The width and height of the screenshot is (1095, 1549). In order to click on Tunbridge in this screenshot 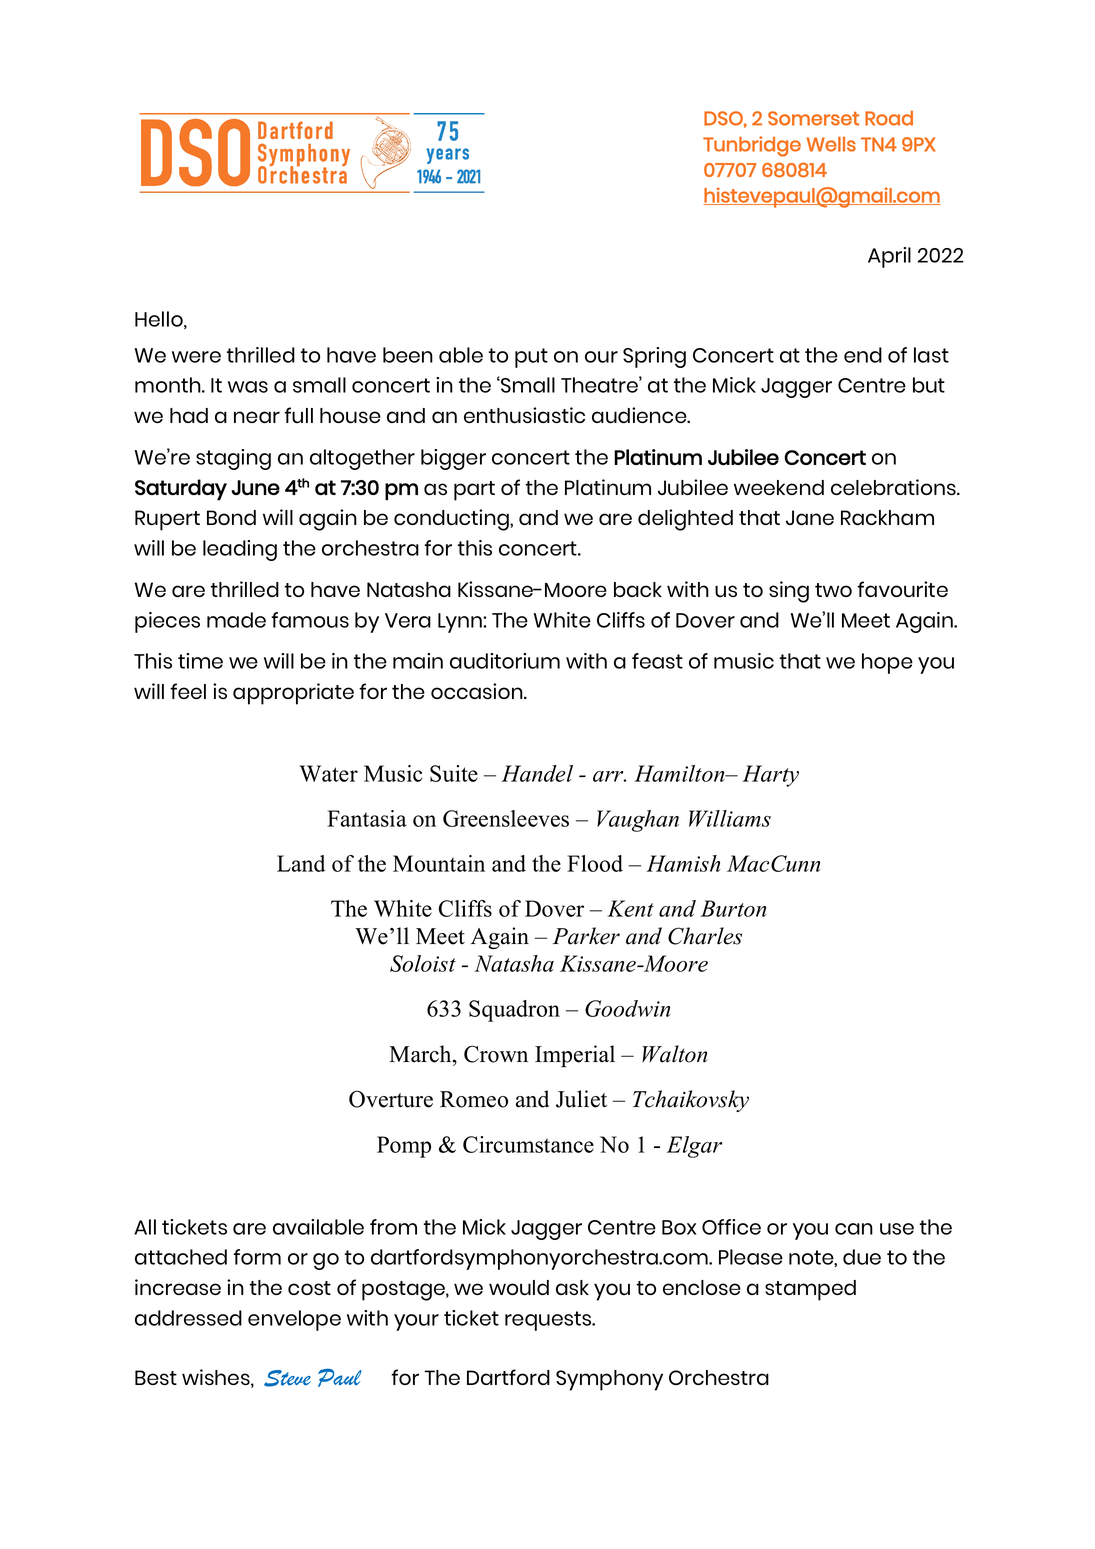, I will do `click(752, 146)`.
